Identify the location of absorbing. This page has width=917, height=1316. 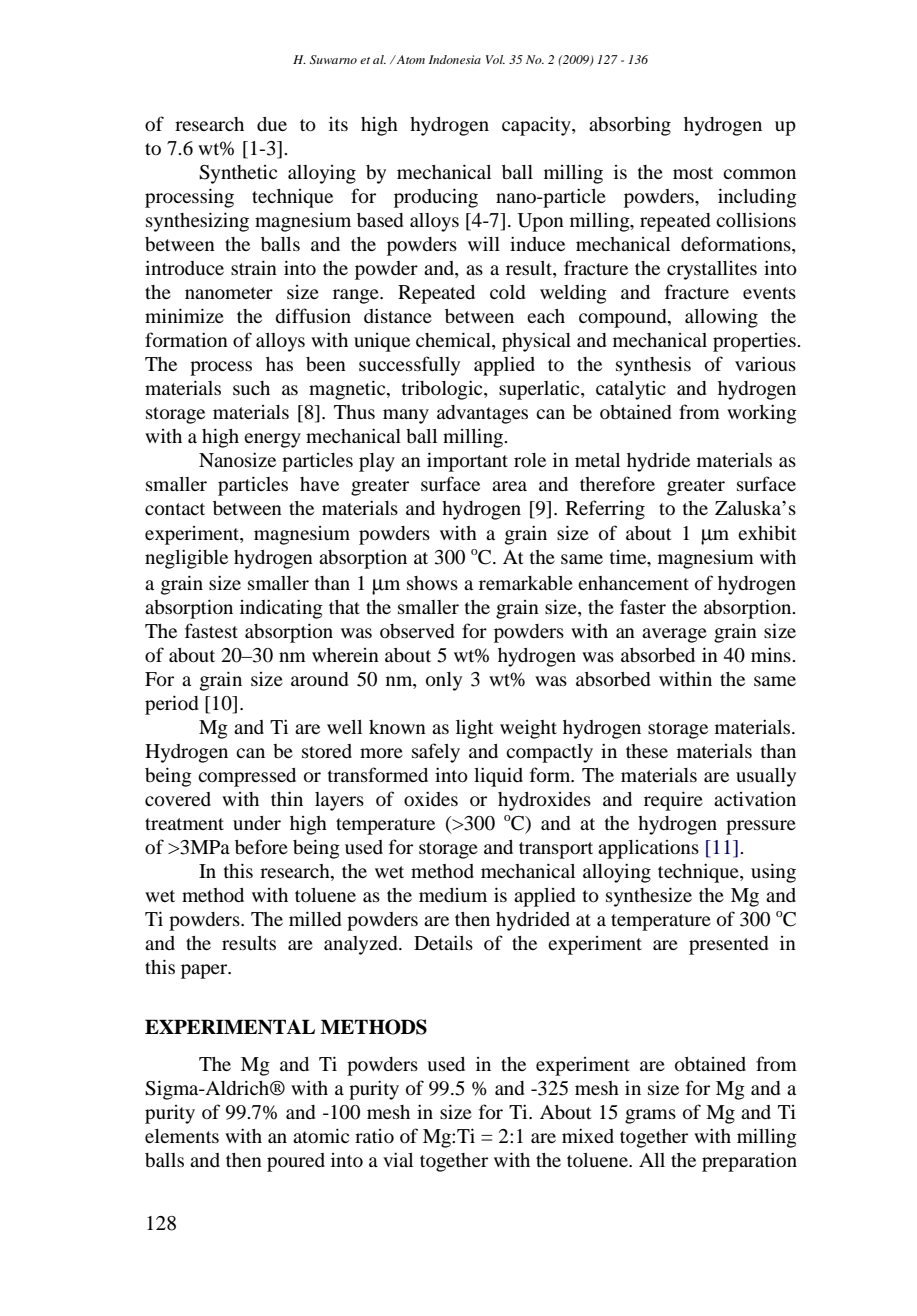
(630, 126).
